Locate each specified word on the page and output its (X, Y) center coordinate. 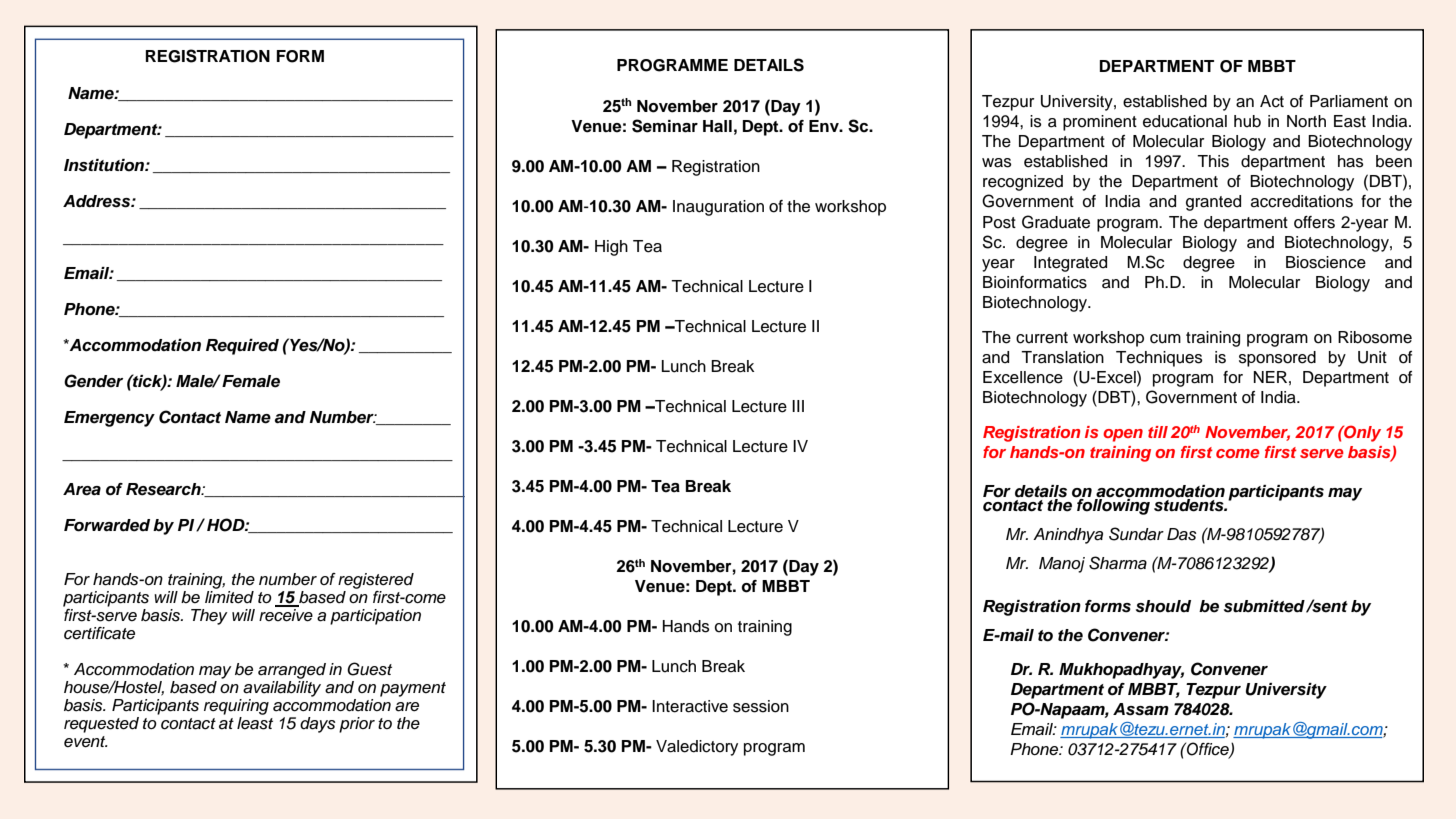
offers (1314, 222)
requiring (236, 707)
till (1158, 432)
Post (999, 222)
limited (229, 597)
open (1123, 435)
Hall (717, 126)
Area (82, 489)
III (798, 406)
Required (242, 346)
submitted (1264, 606)
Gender (93, 381)
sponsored (1277, 359)
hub (1247, 121)
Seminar (665, 126)
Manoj (1062, 565)
